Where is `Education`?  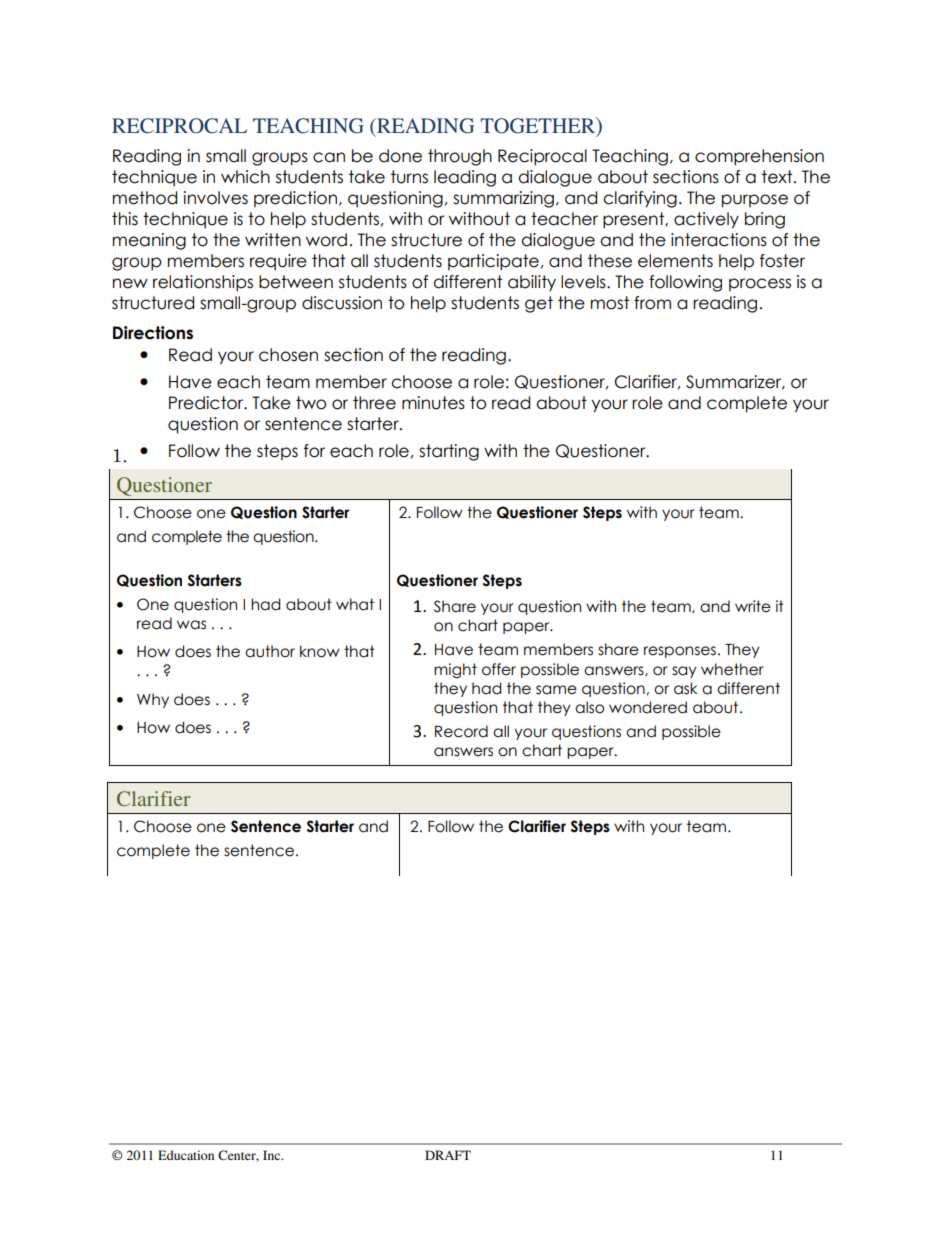 Education is located at coordinates (186, 1155).
